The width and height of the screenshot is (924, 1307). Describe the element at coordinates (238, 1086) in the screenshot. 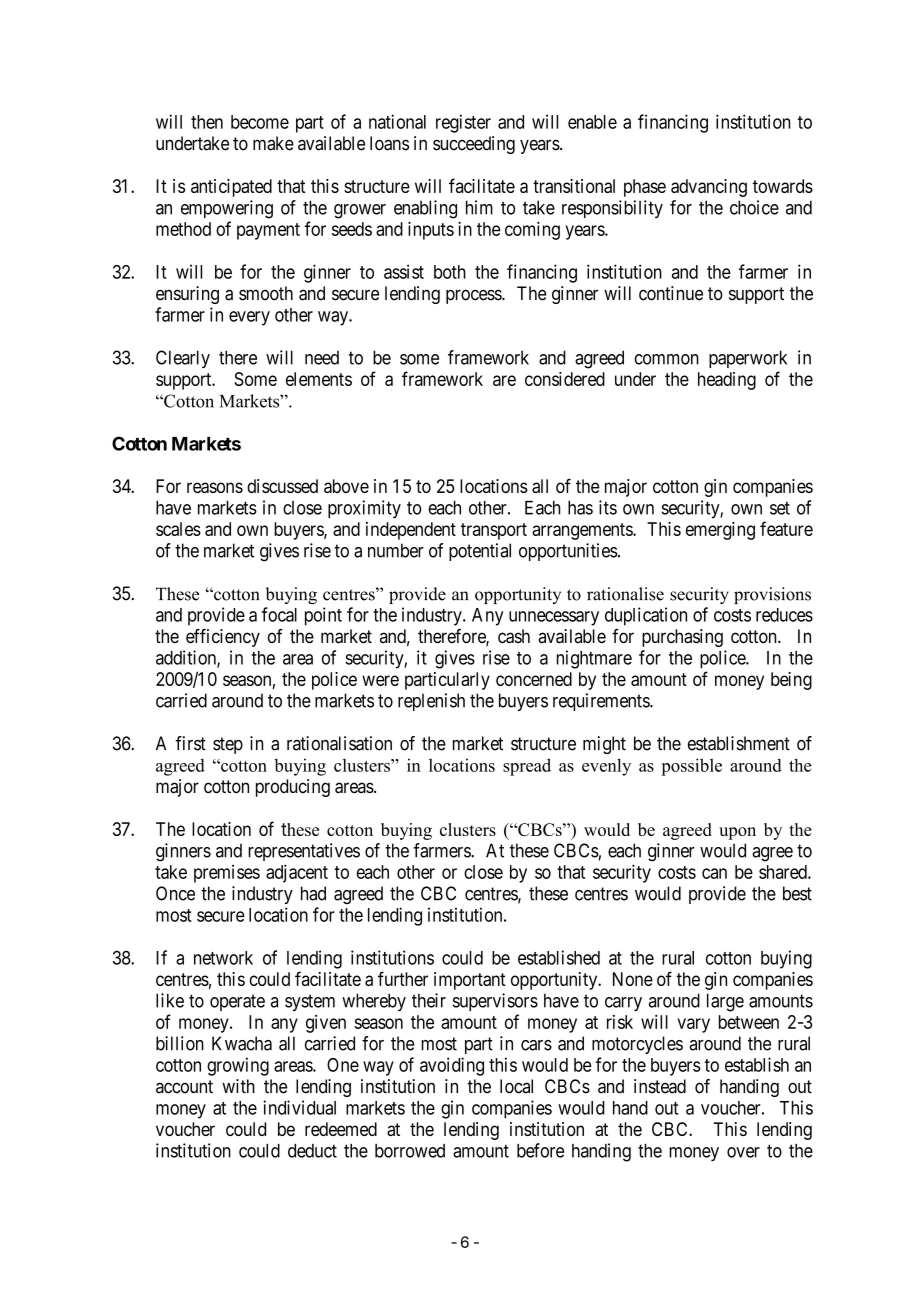

I see `with` at that location.
